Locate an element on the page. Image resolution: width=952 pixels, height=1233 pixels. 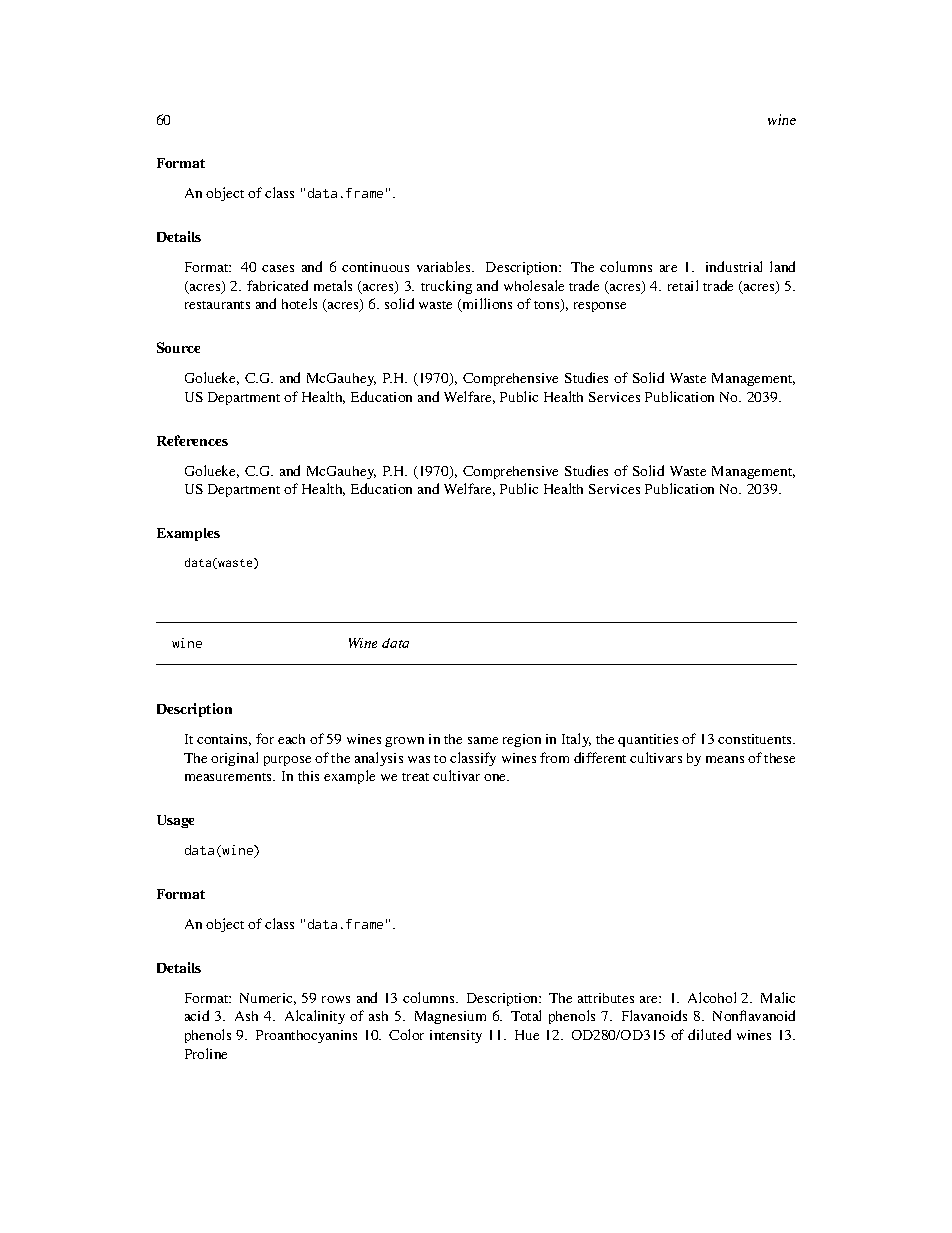
constituents is located at coordinates (756, 739).
